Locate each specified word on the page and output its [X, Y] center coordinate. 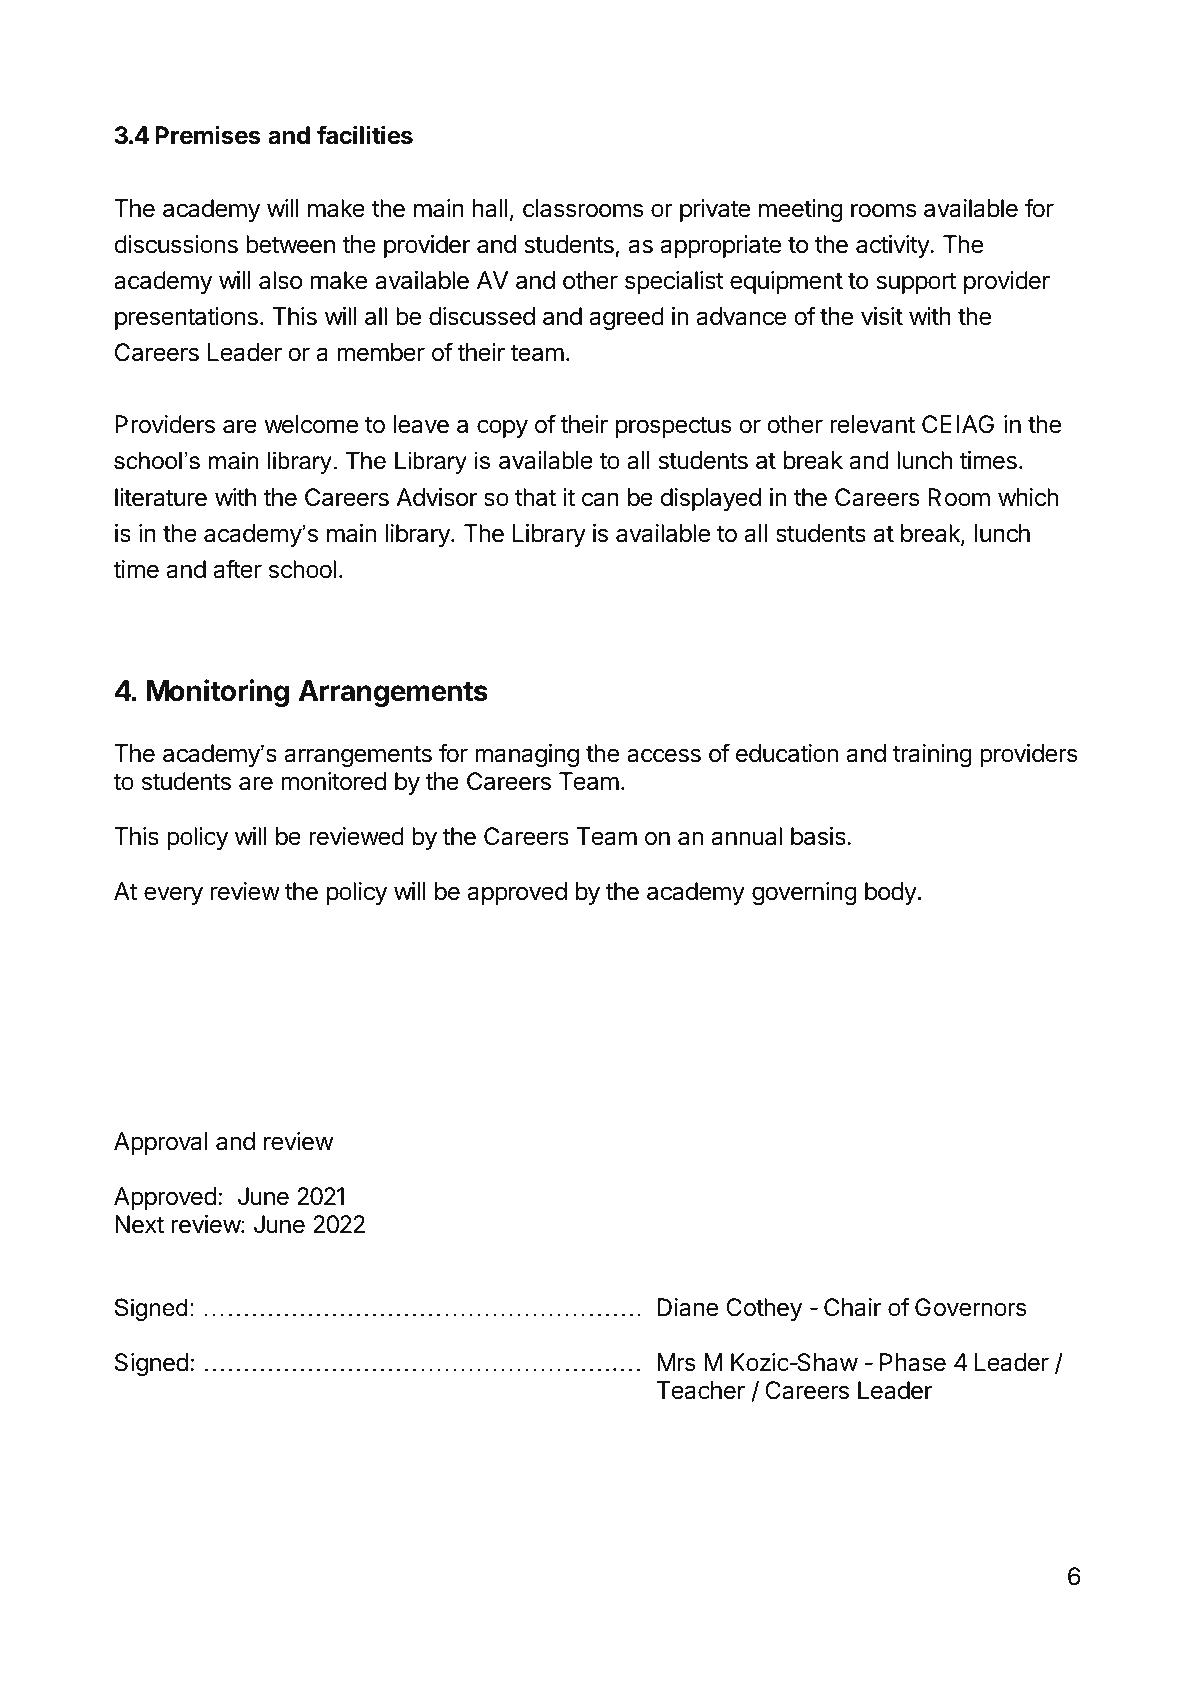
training [932, 755]
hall [490, 208]
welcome [311, 424]
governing [804, 893]
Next [139, 1224]
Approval [161, 1143]
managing [527, 755]
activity [893, 246]
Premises [208, 135]
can [600, 499]
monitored [333, 781]
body [891, 893]
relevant [872, 424]
